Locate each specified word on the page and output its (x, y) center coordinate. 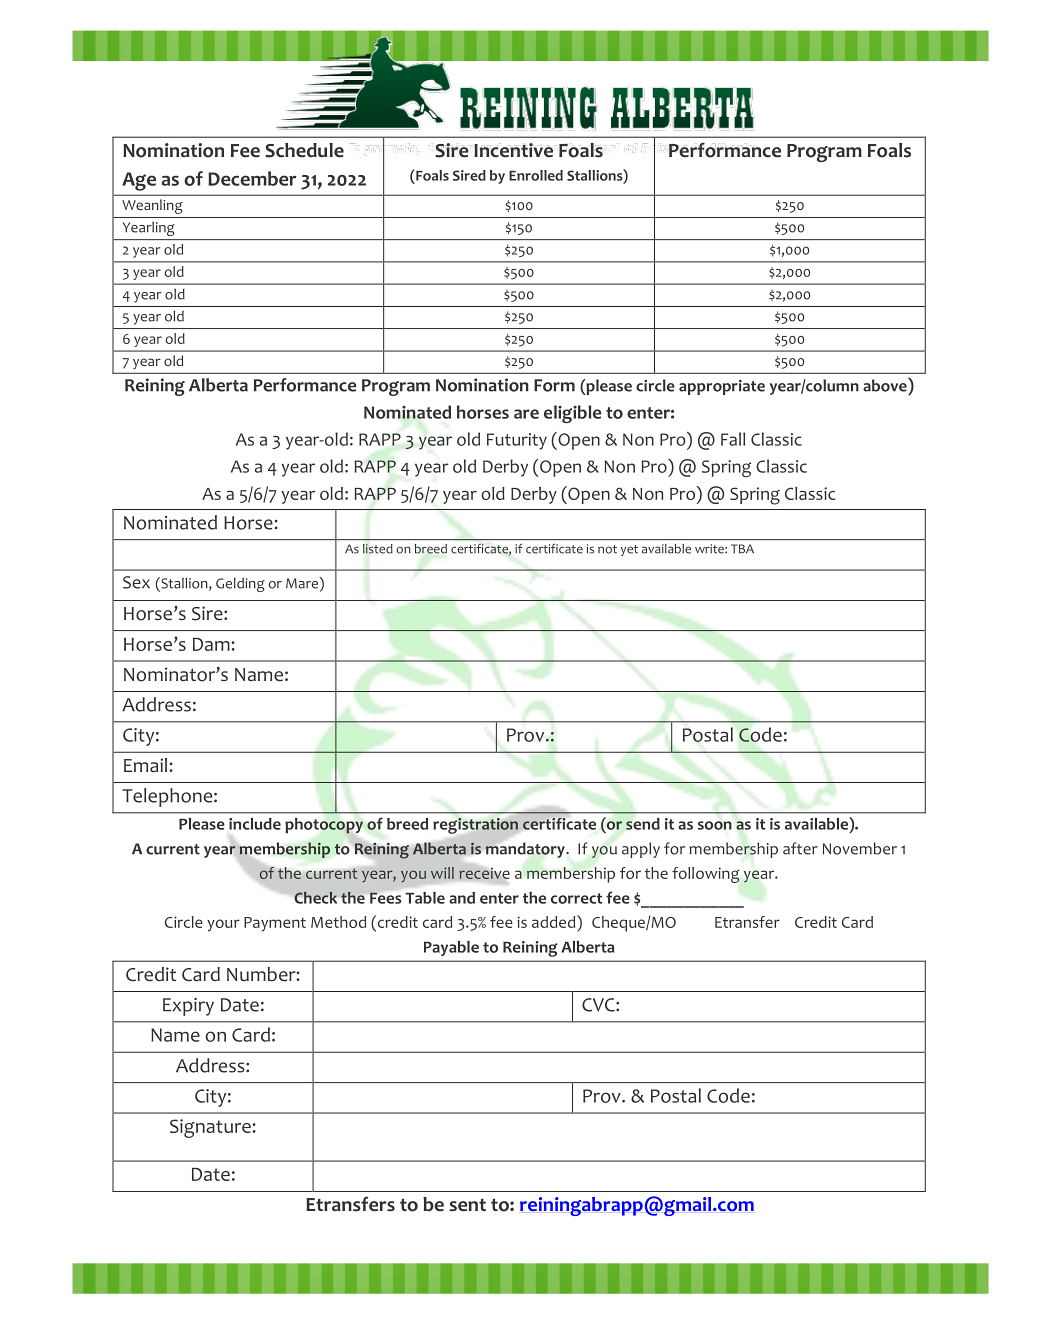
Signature (211, 1128)
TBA (742, 549)
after (800, 848)
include (255, 824)
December (252, 178)
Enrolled (536, 175)
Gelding (240, 584)
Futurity (517, 441)
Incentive (513, 150)
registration (475, 826)
